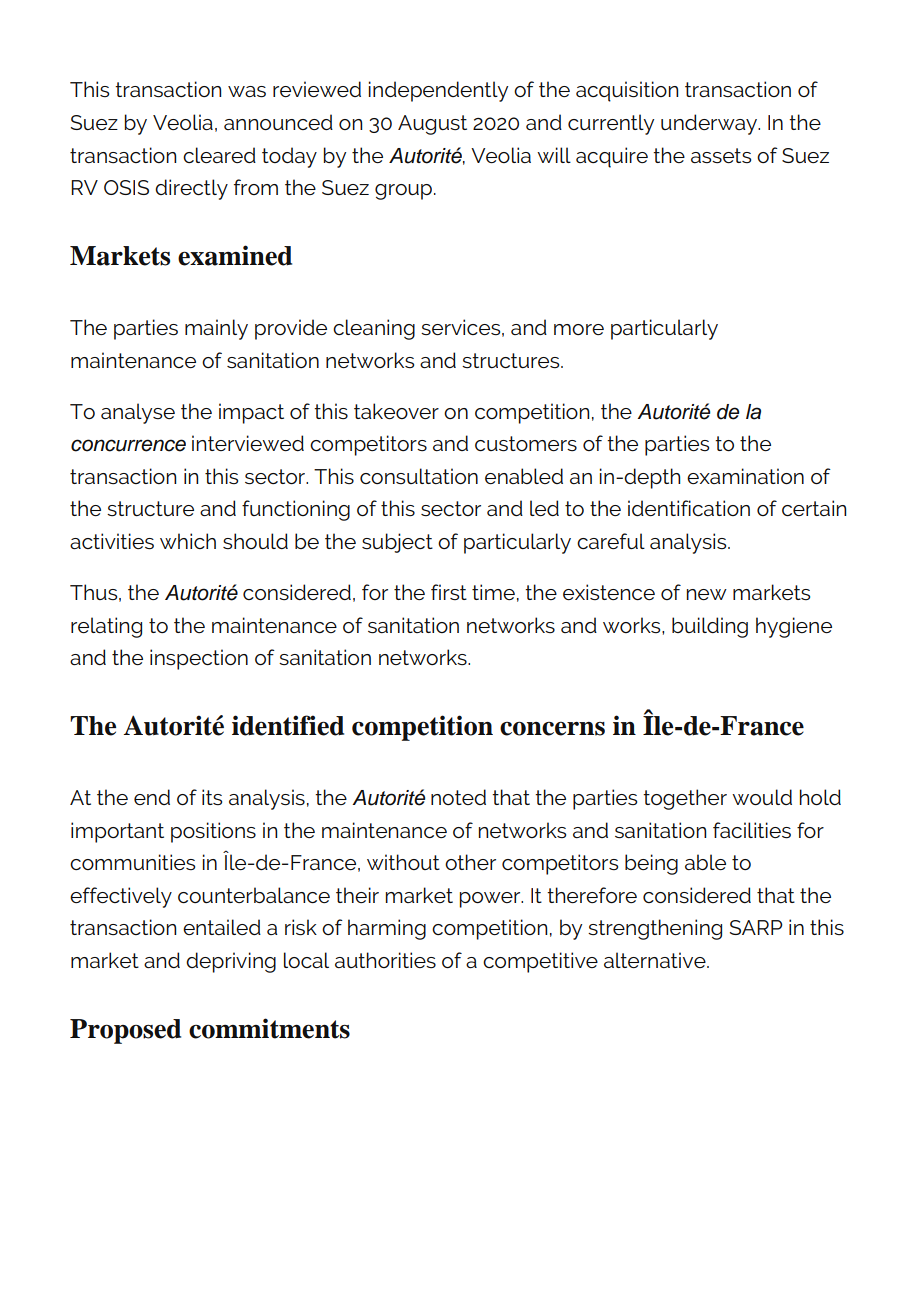 This screenshot has width=924, height=1308. What do you see at coordinates (219, 155) in the screenshot?
I see `cleared` at bounding box center [219, 155].
